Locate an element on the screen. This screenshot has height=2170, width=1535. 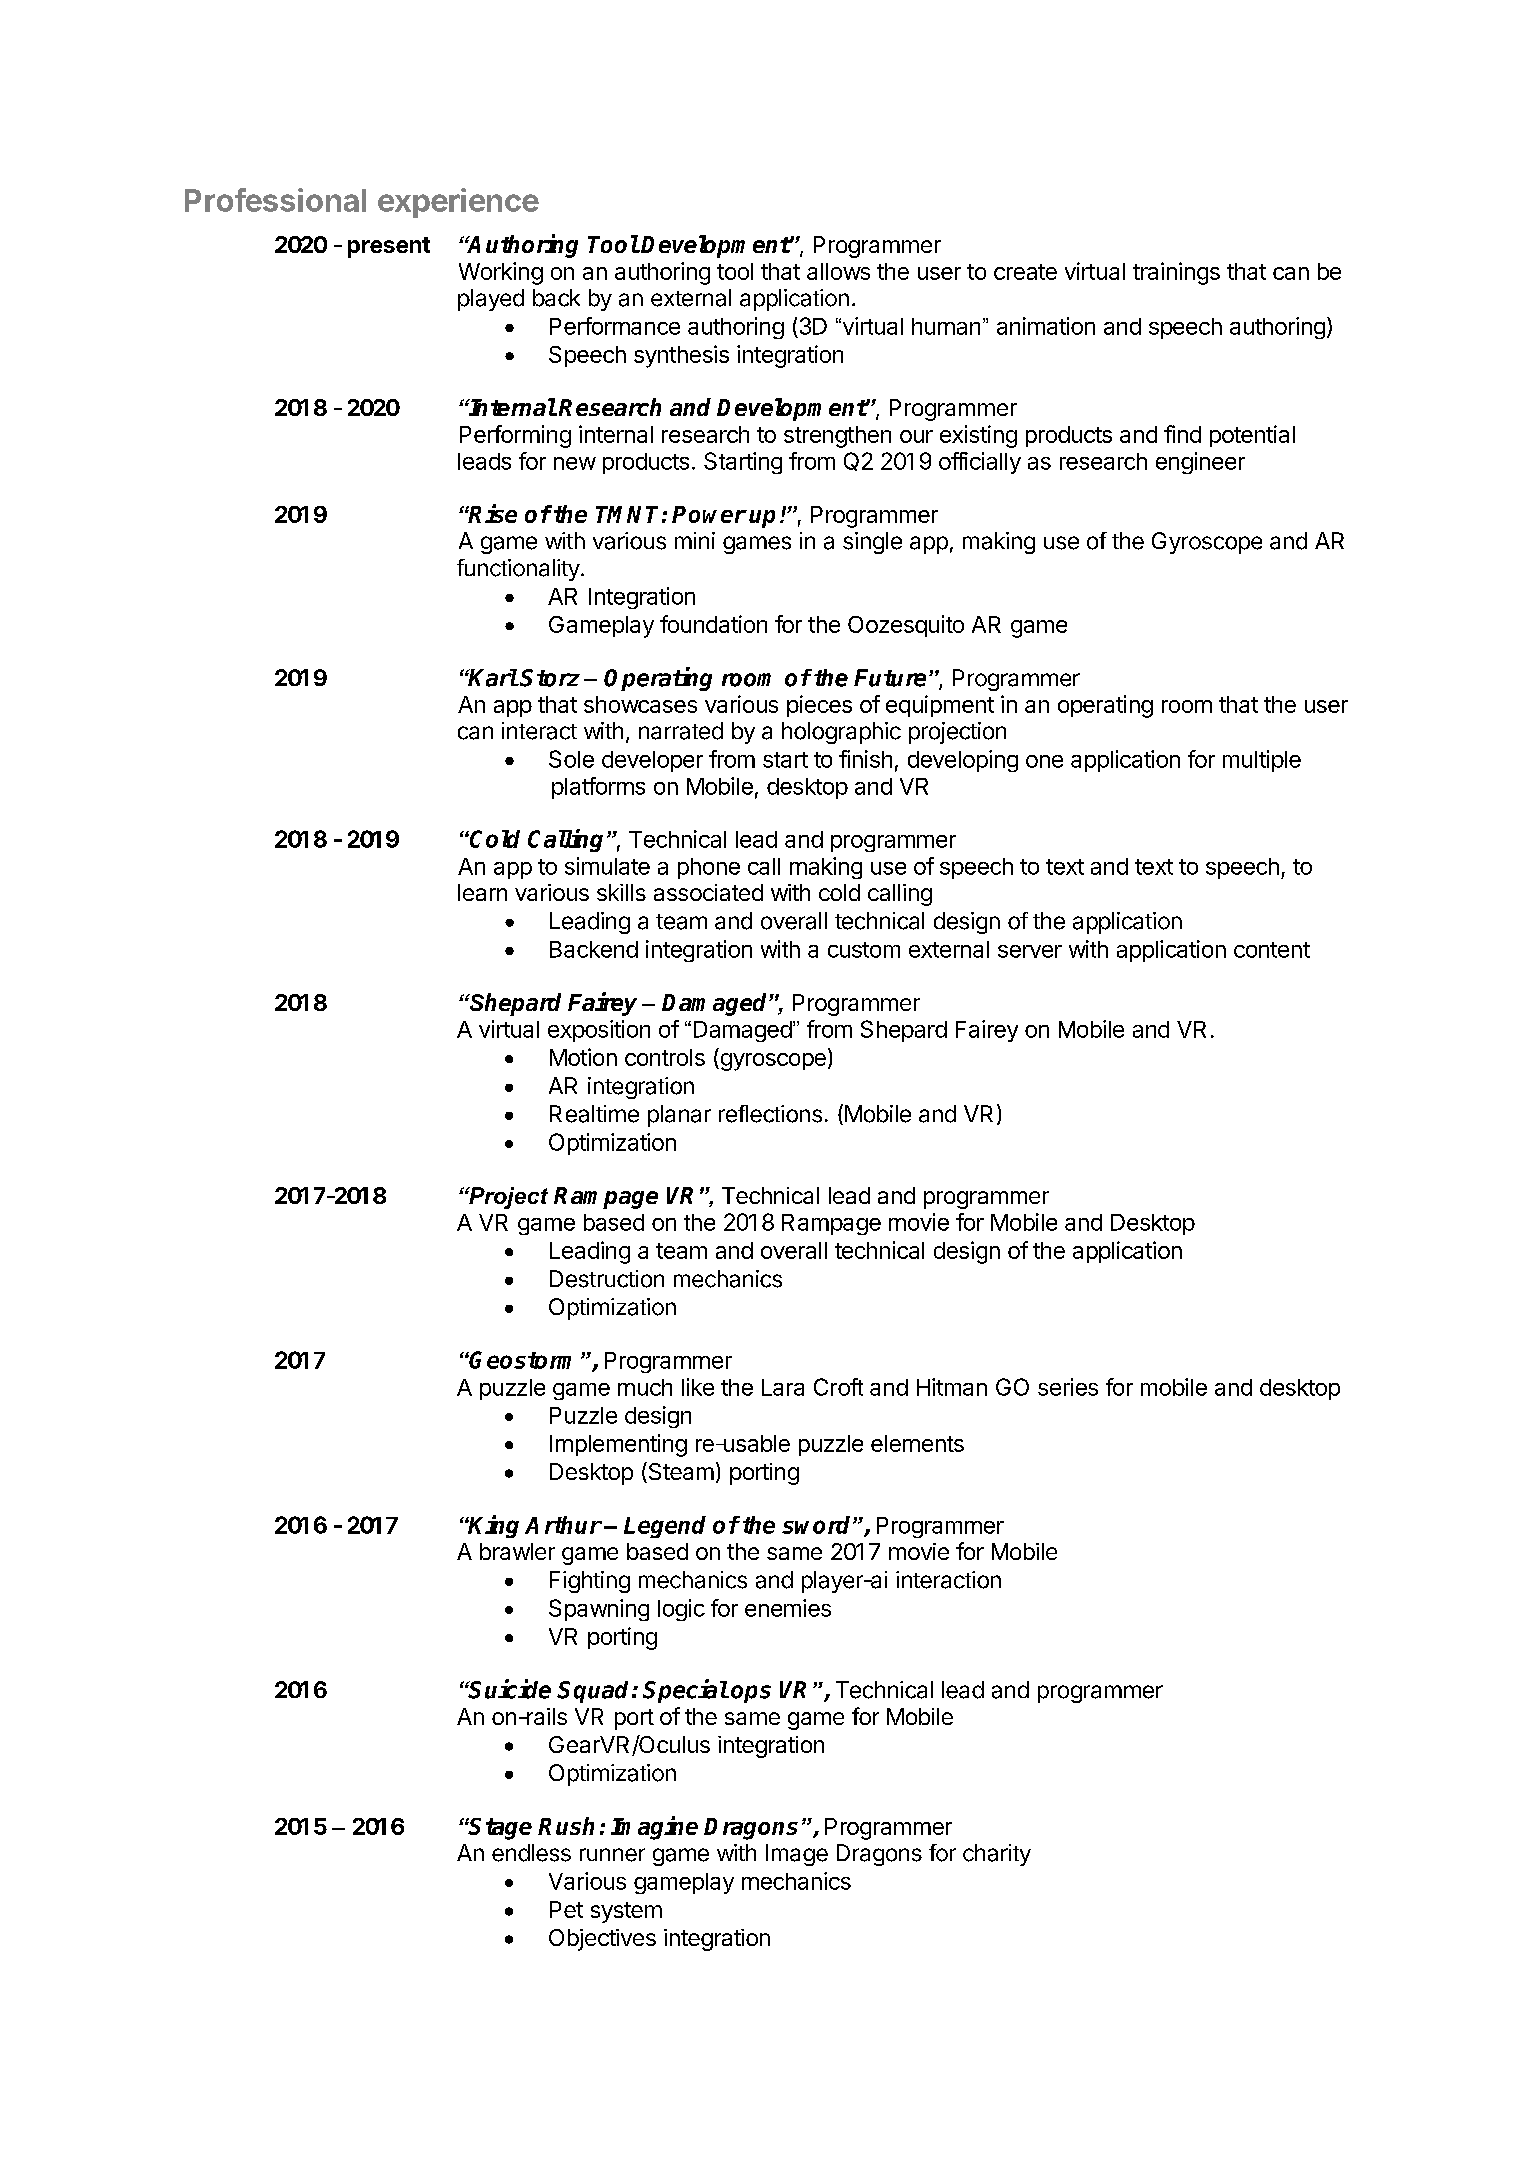
trainings is located at coordinates (1176, 273).
